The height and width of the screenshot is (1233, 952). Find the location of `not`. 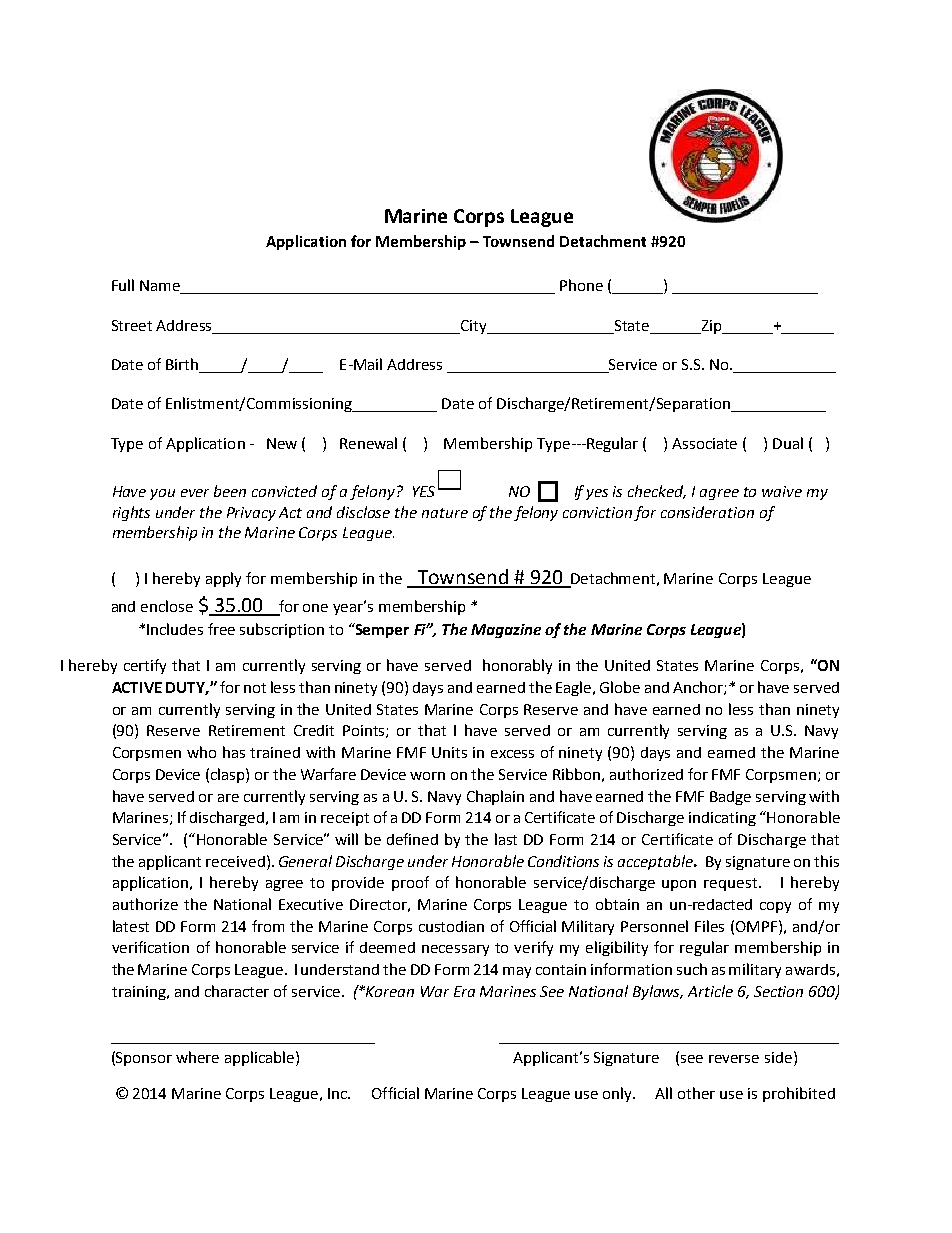

not is located at coordinates (255, 688).
